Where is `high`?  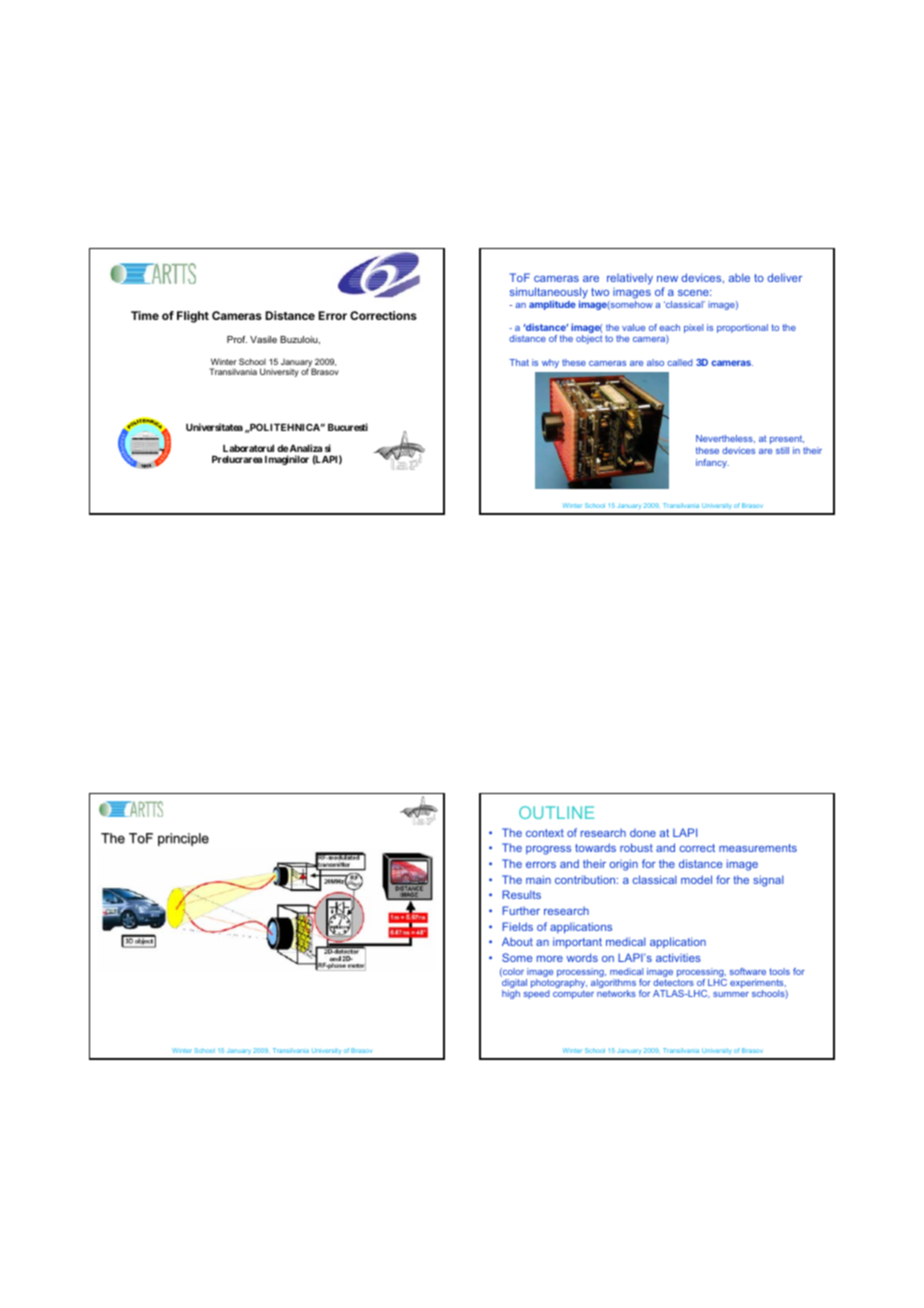 high is located at coordinates (511, 994).
